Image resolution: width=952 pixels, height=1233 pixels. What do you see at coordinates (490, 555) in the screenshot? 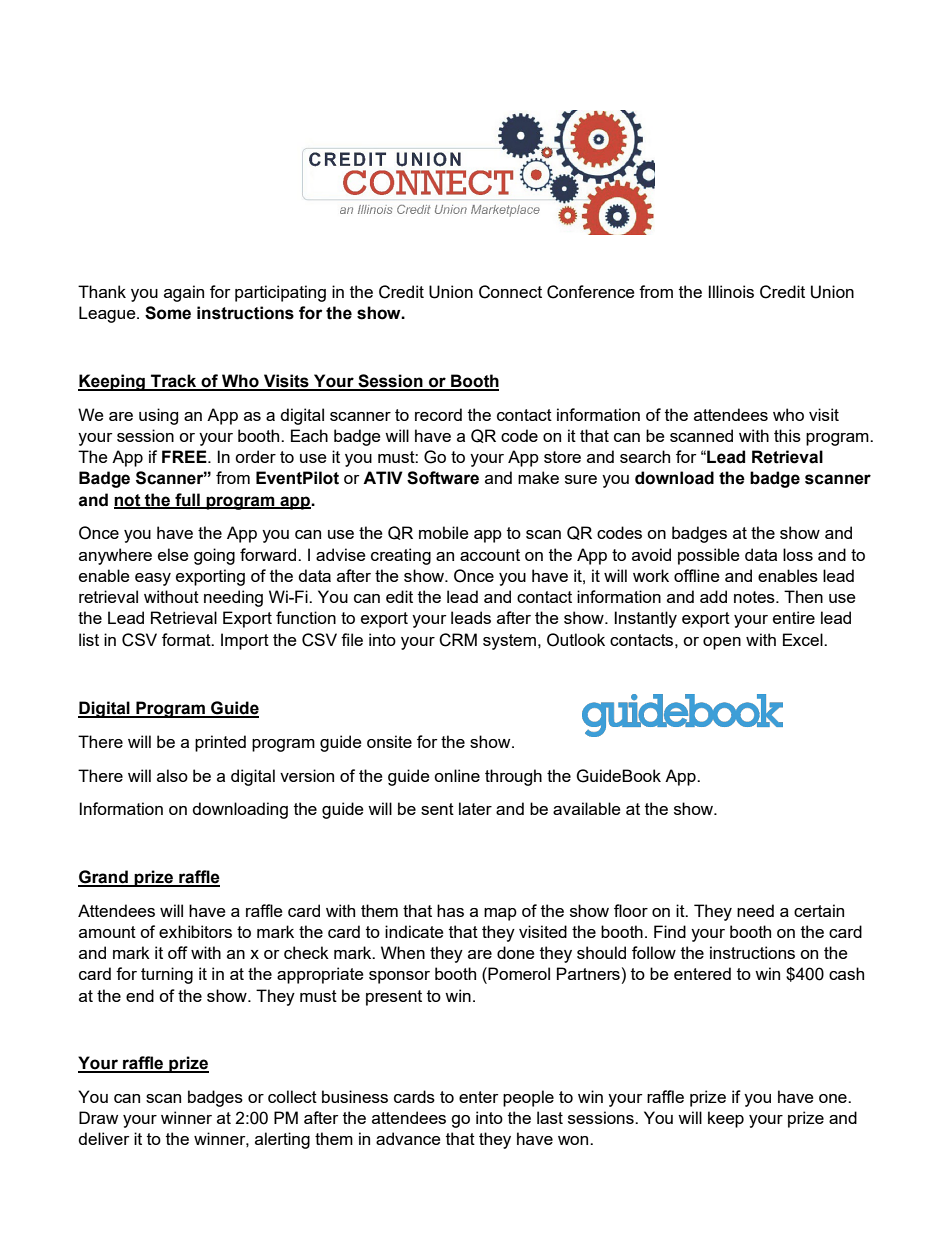
I see `account` at bounding box center [490, 555].
